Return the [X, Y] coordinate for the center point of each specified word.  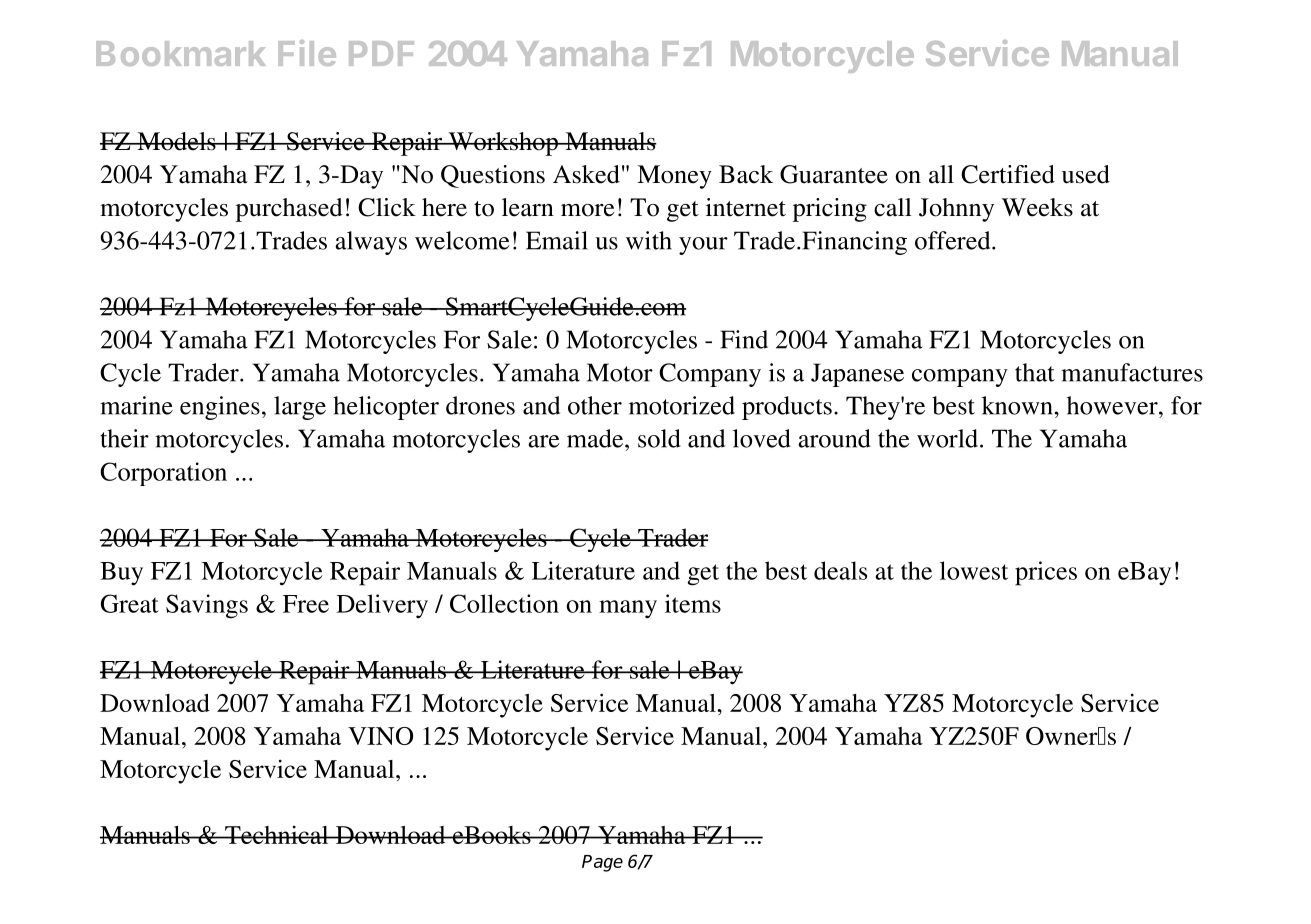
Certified [1008, 174]
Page [602, 863]
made [596, 438]
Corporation [163, 474]
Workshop [503, 144]
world [947, 438]
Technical [277, 834]
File [307, 53]
